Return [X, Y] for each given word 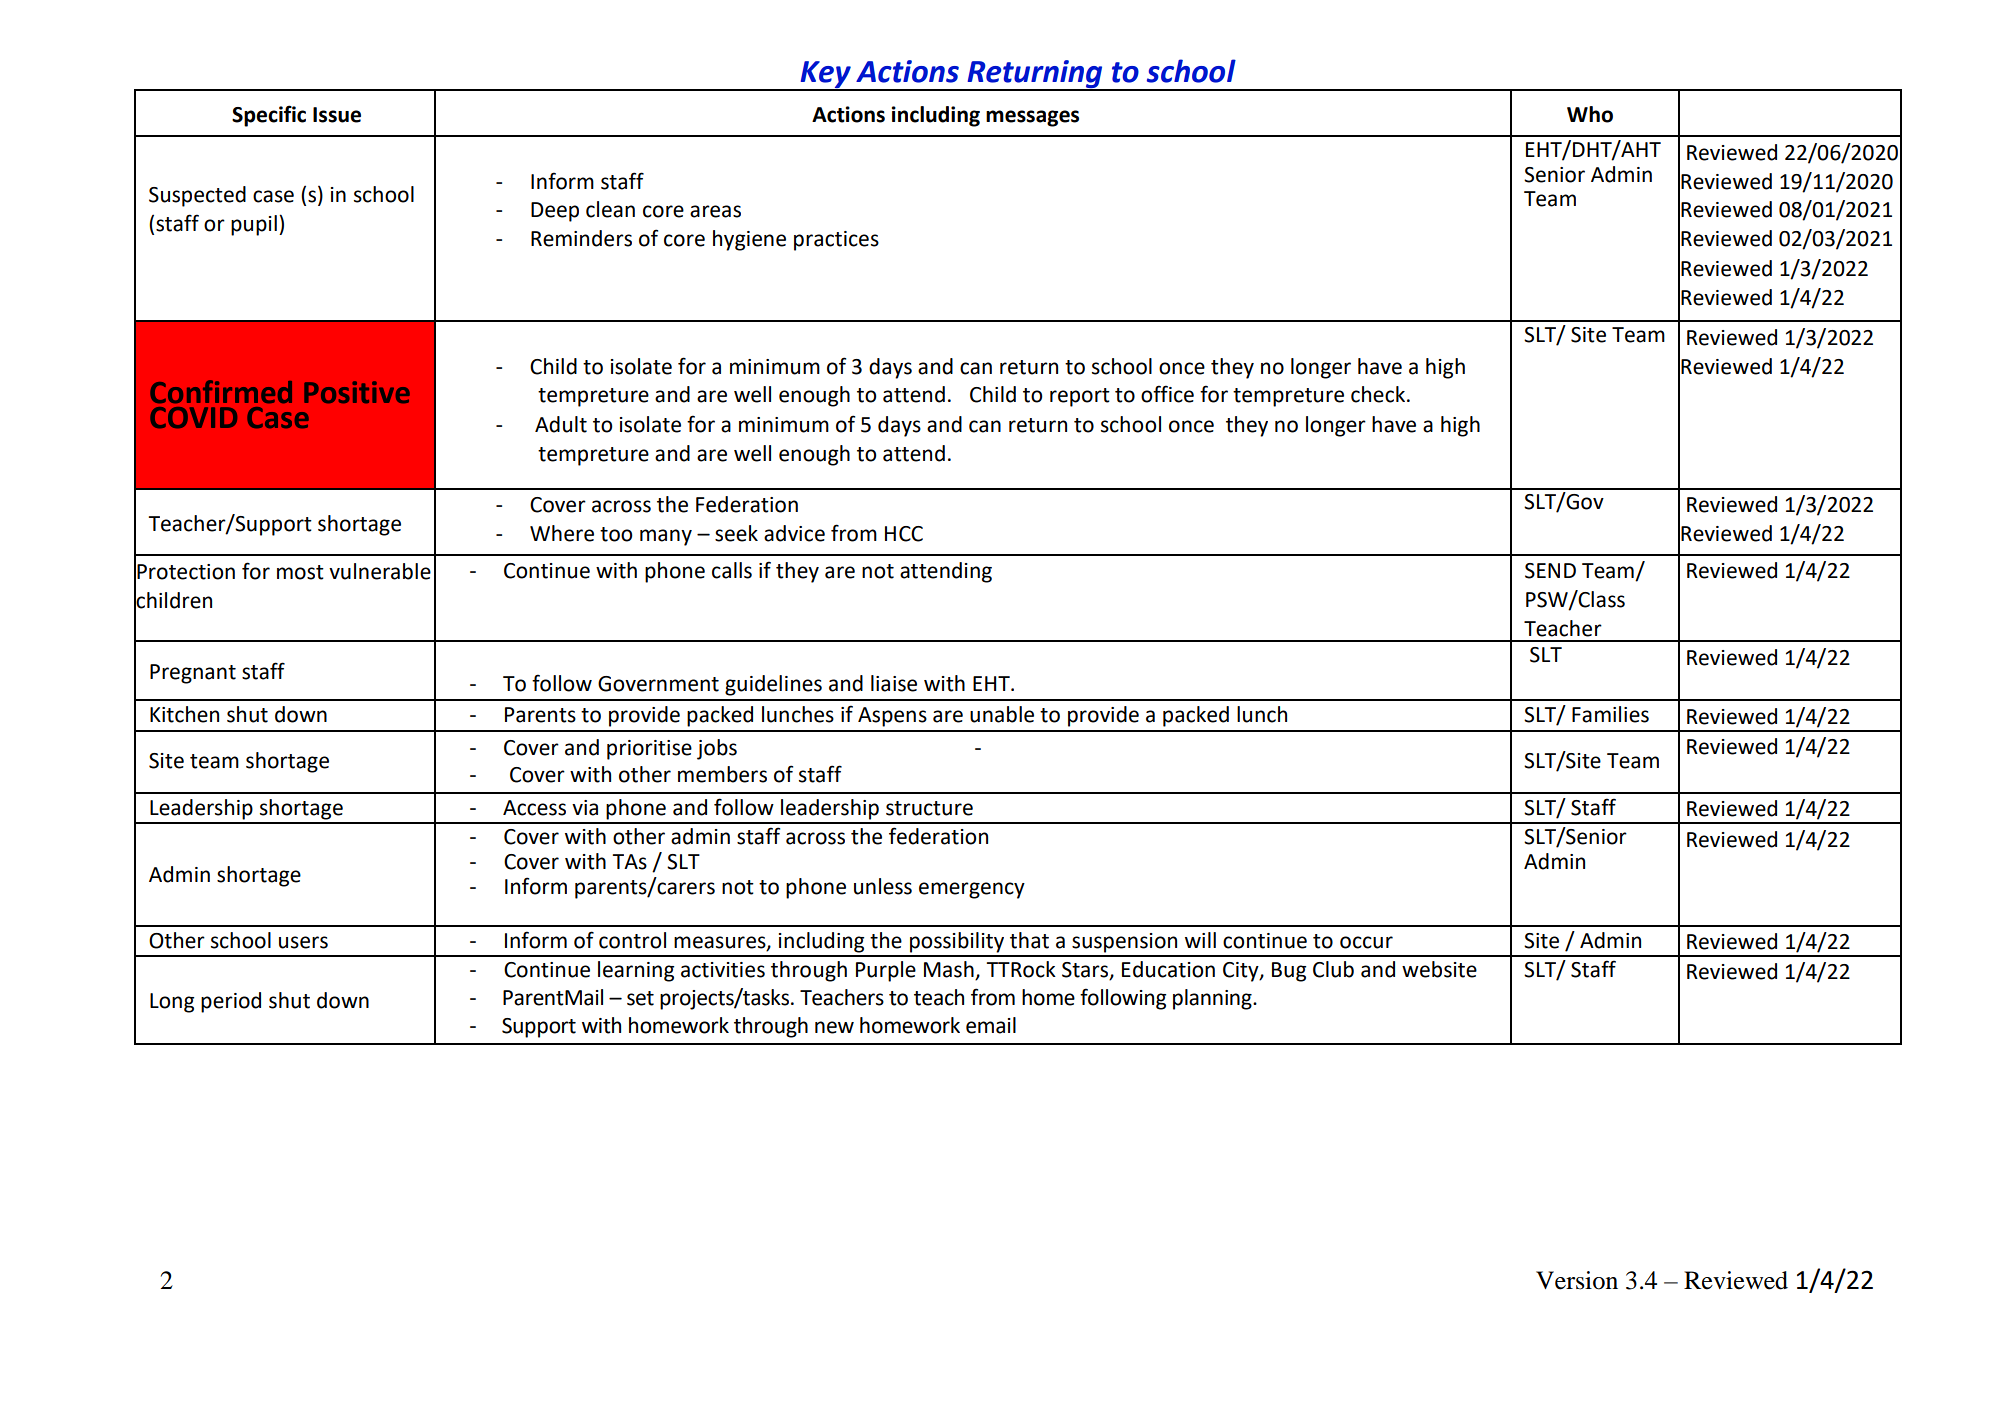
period [231, 1002]
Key [825, 75]
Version [1577, 1280]
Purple [886, 971]
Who [1590, 114]
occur [1366, 942]
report [1080, 397]
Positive [357, 392]
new [834, 1027]
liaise [894, 683]
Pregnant [193, 674]
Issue [337, 115]
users [303, 942]
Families [1610, 714]
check [1379, 394]
